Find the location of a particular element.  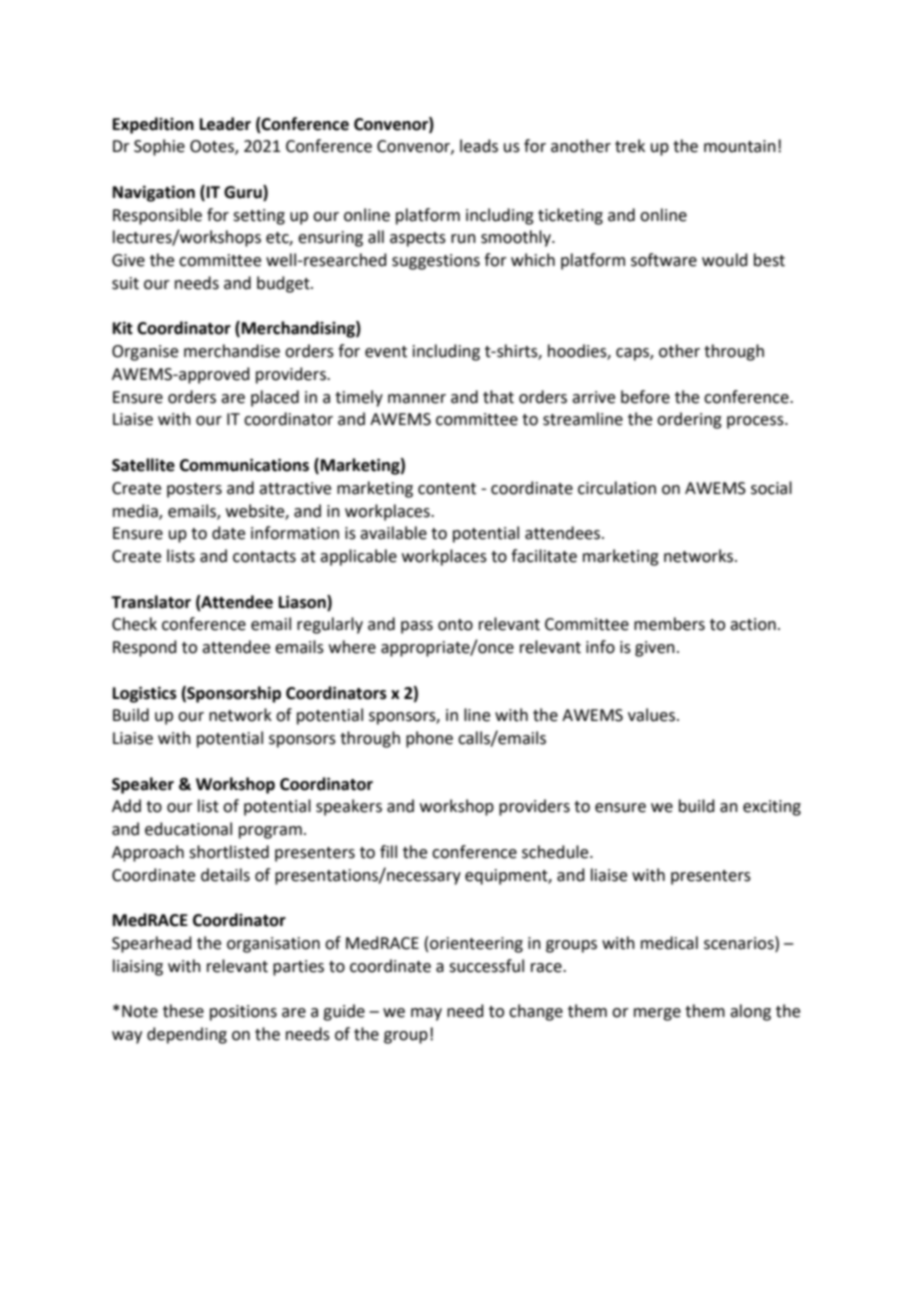

leads is located at coordinates (479, 146).
